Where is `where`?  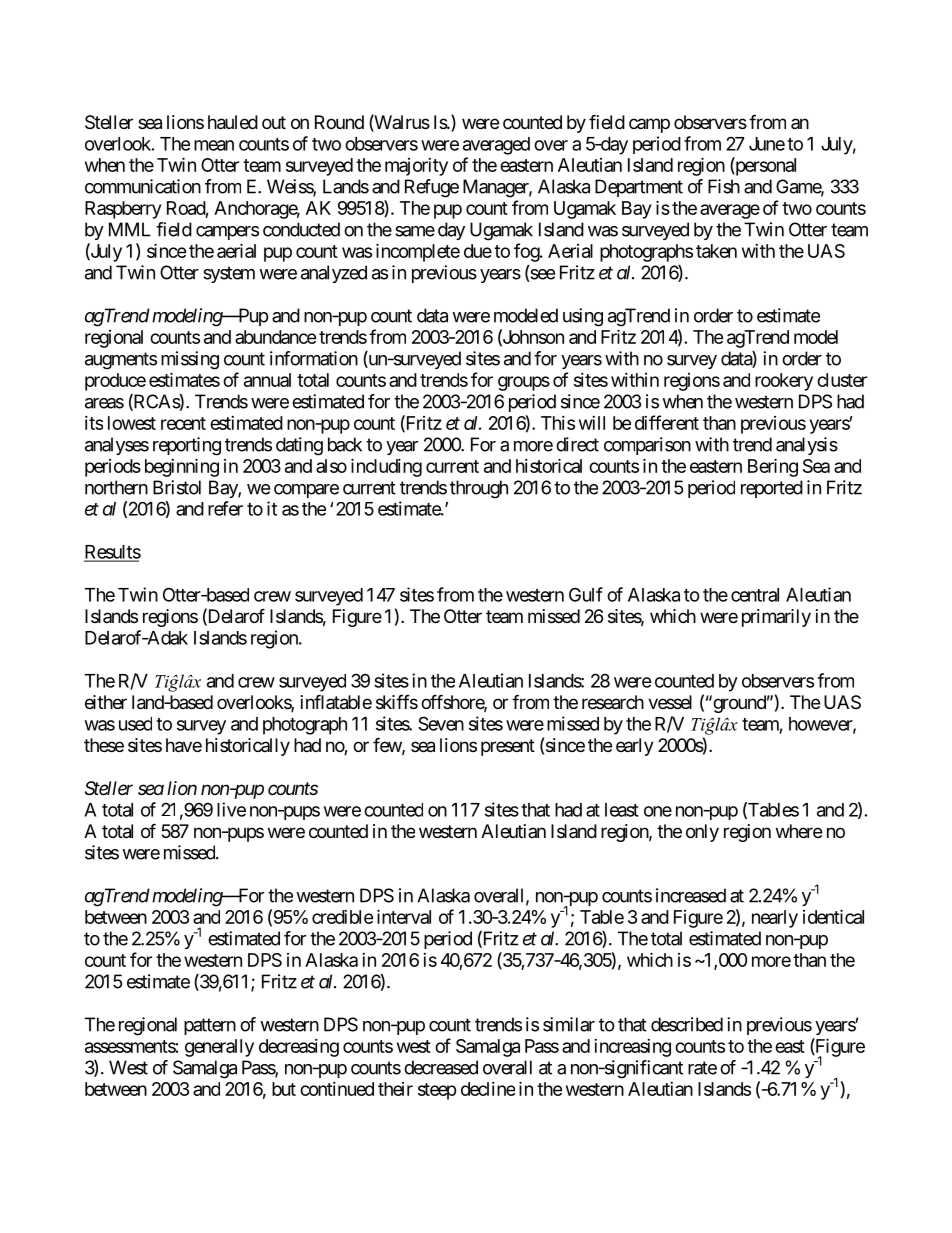
where is located at coordinates (799, 831).
